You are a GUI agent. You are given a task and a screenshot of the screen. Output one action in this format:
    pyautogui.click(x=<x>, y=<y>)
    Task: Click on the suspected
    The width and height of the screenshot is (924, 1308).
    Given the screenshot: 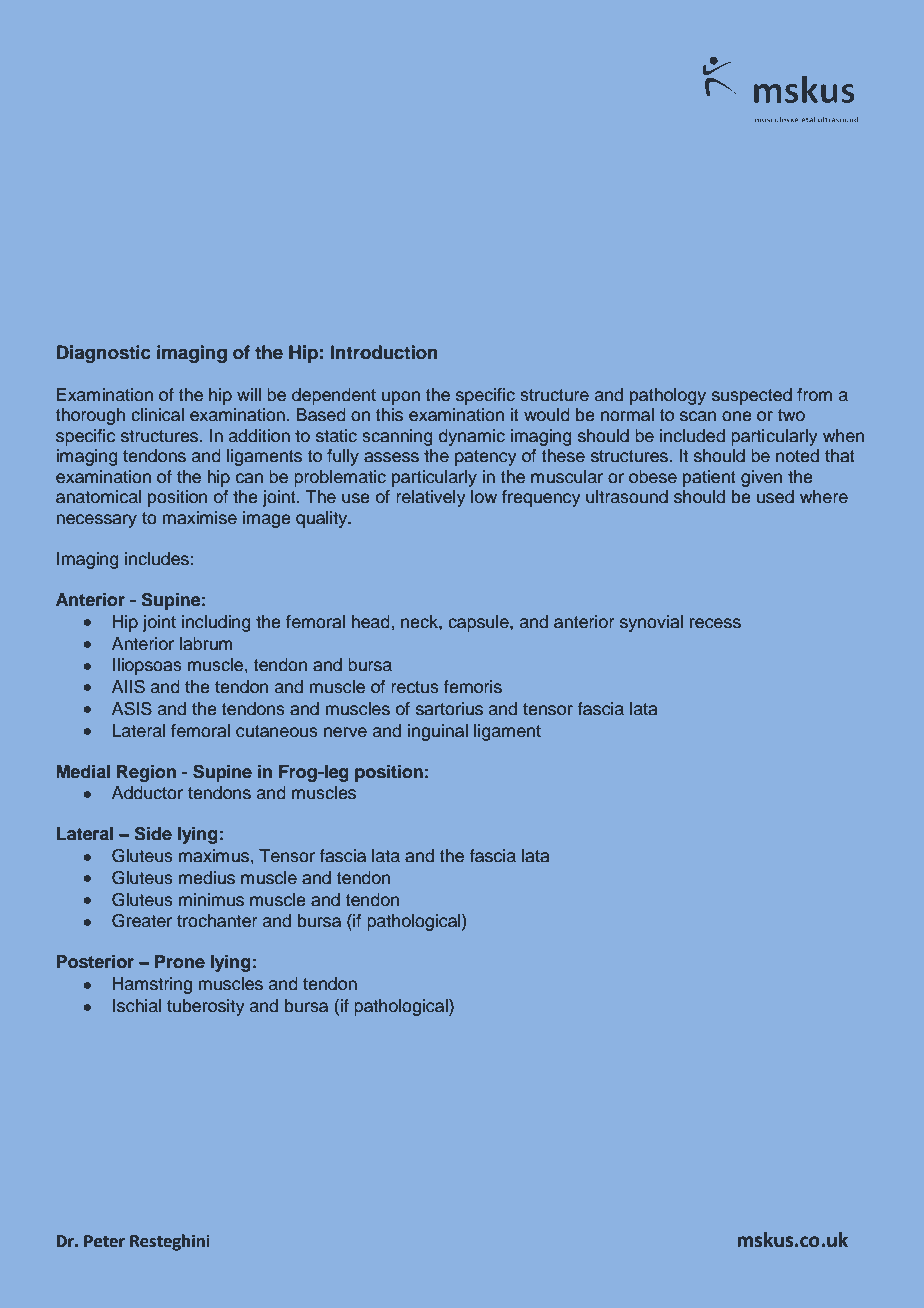 What is the action you would take?
    pyautogui.click(x=752, y=396)
